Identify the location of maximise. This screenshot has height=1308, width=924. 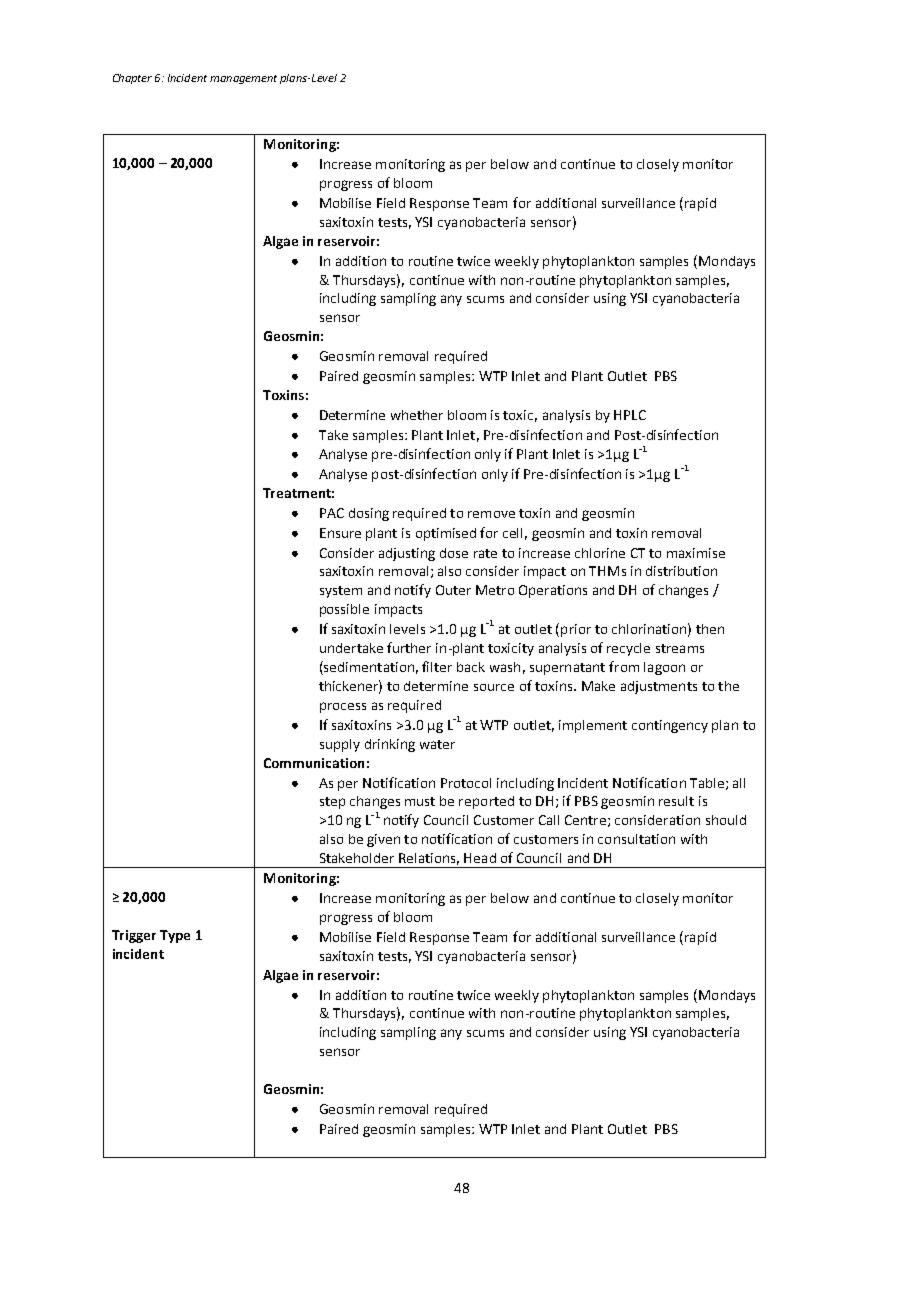
(696, 553).
